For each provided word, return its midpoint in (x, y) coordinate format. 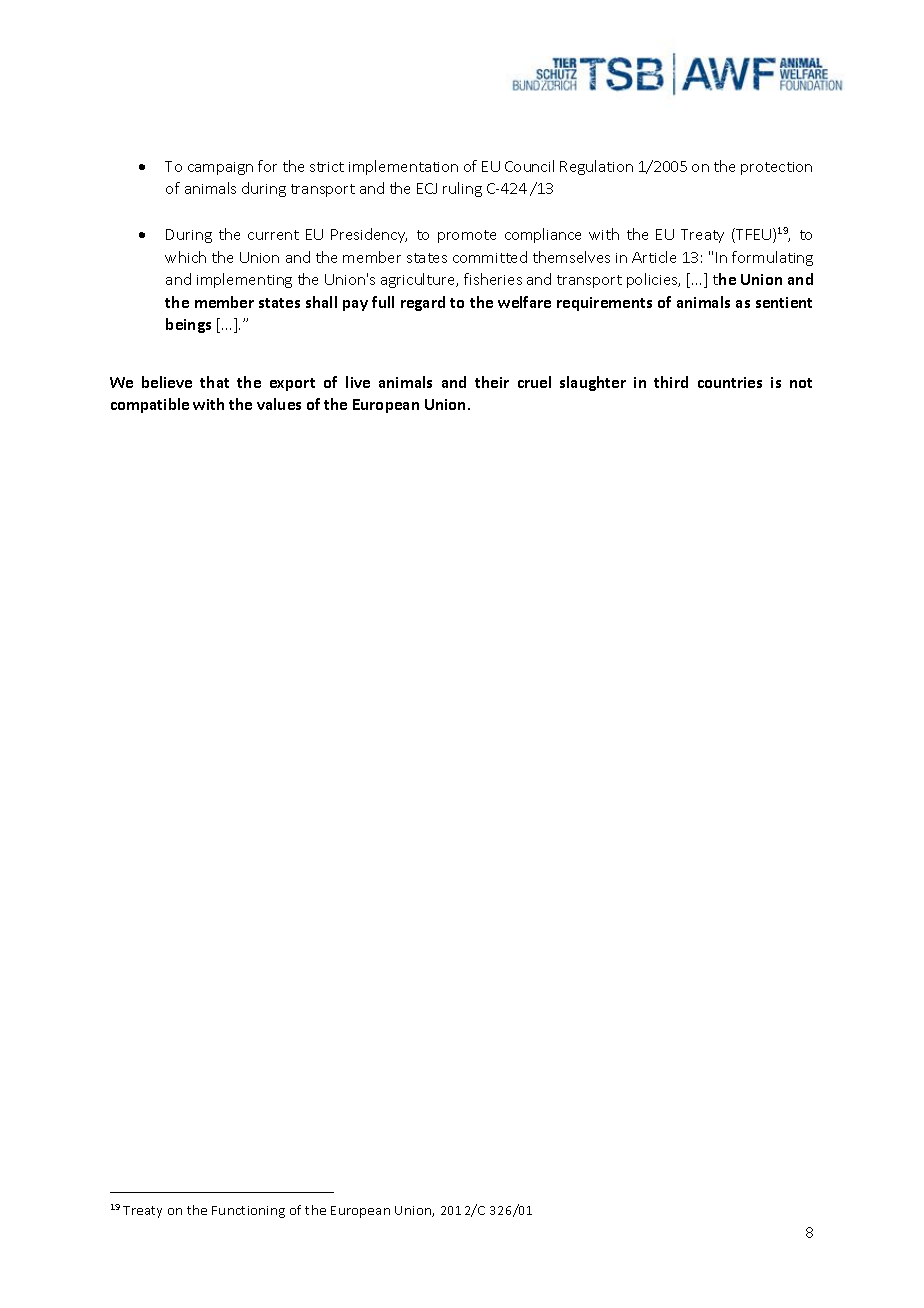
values (279, 404)
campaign (220, 168)
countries (730, 382)
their (492, 382)
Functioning (248, 1212)
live (358, 382)
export (292, 384)
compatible (150, 405)
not (801, 383)
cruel (534, 382)
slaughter (593, 383)
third (671, 382)
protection (776, 168)
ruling (462, 189)
